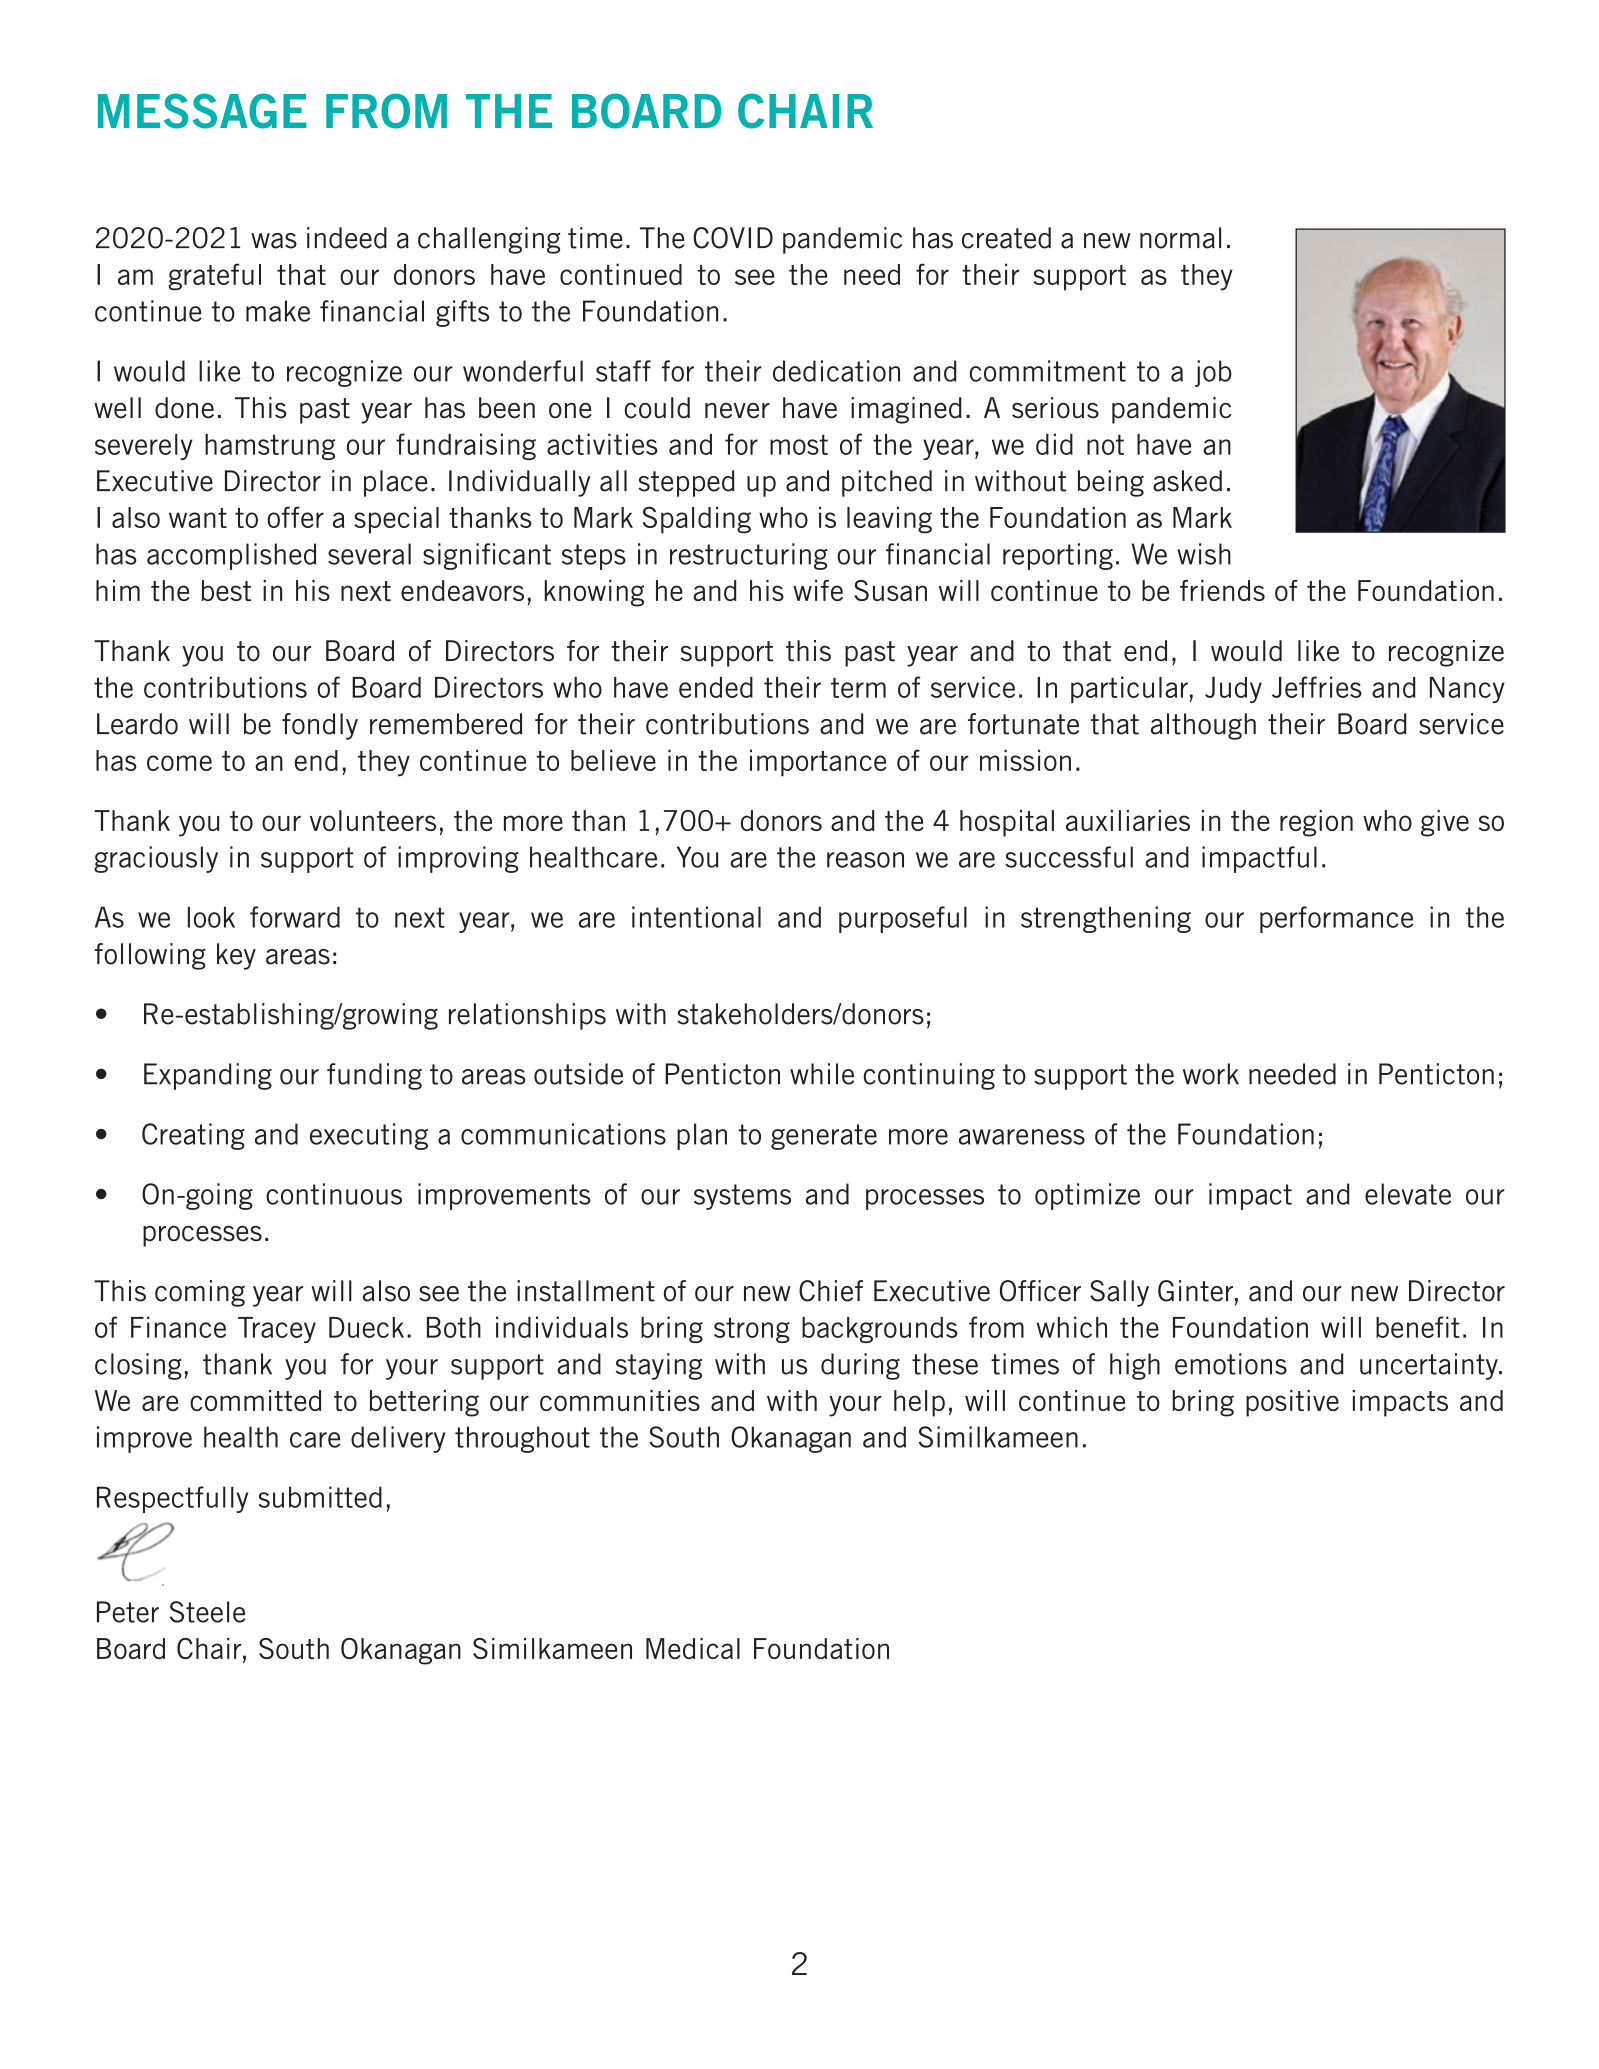 This image has height=2069, width=1599. Describe the element at coordinates (202, 111) in the image. I see `MESSAGE` at that location.
